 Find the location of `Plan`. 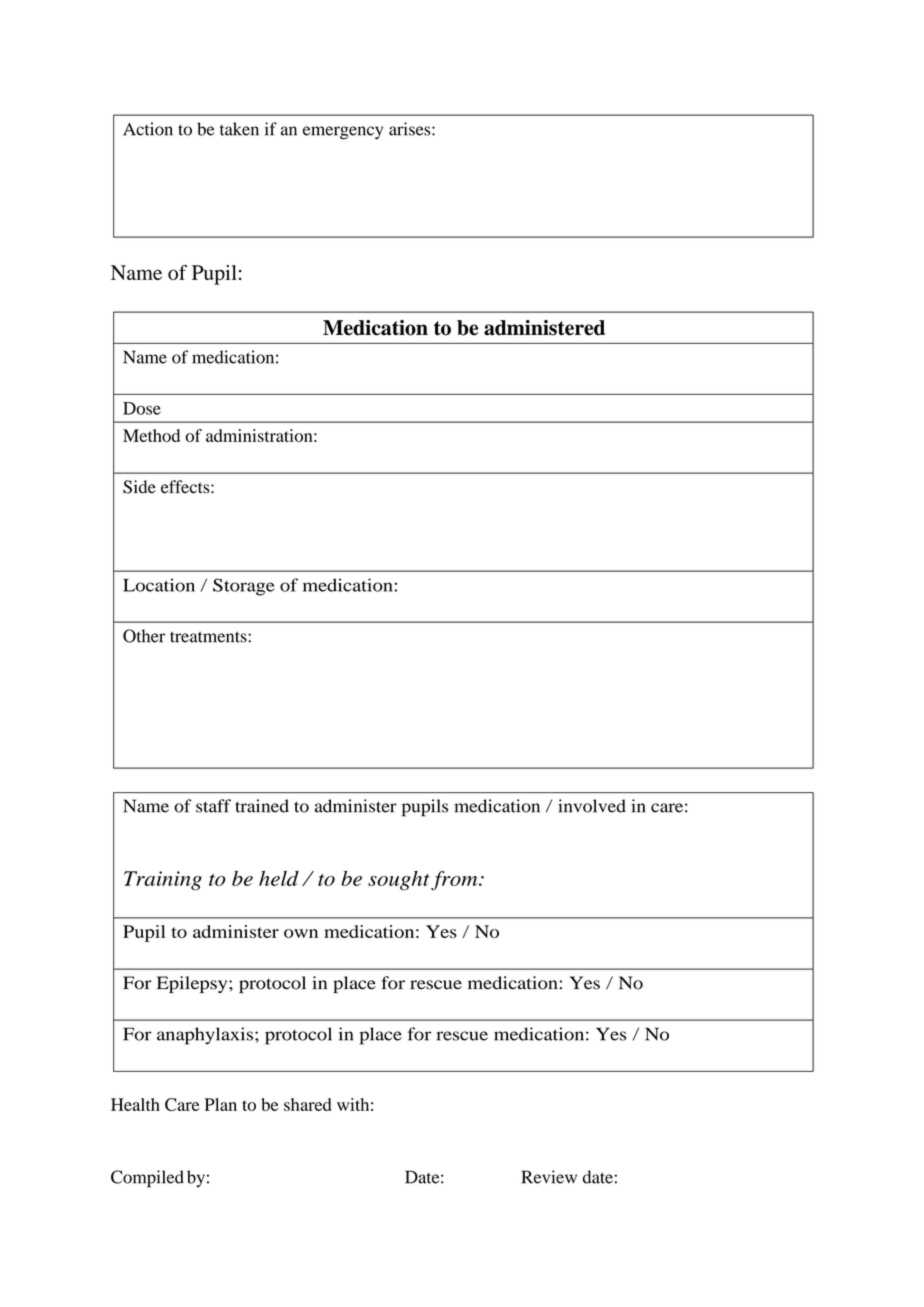

Plan is located at coordinates (221, 1104).
